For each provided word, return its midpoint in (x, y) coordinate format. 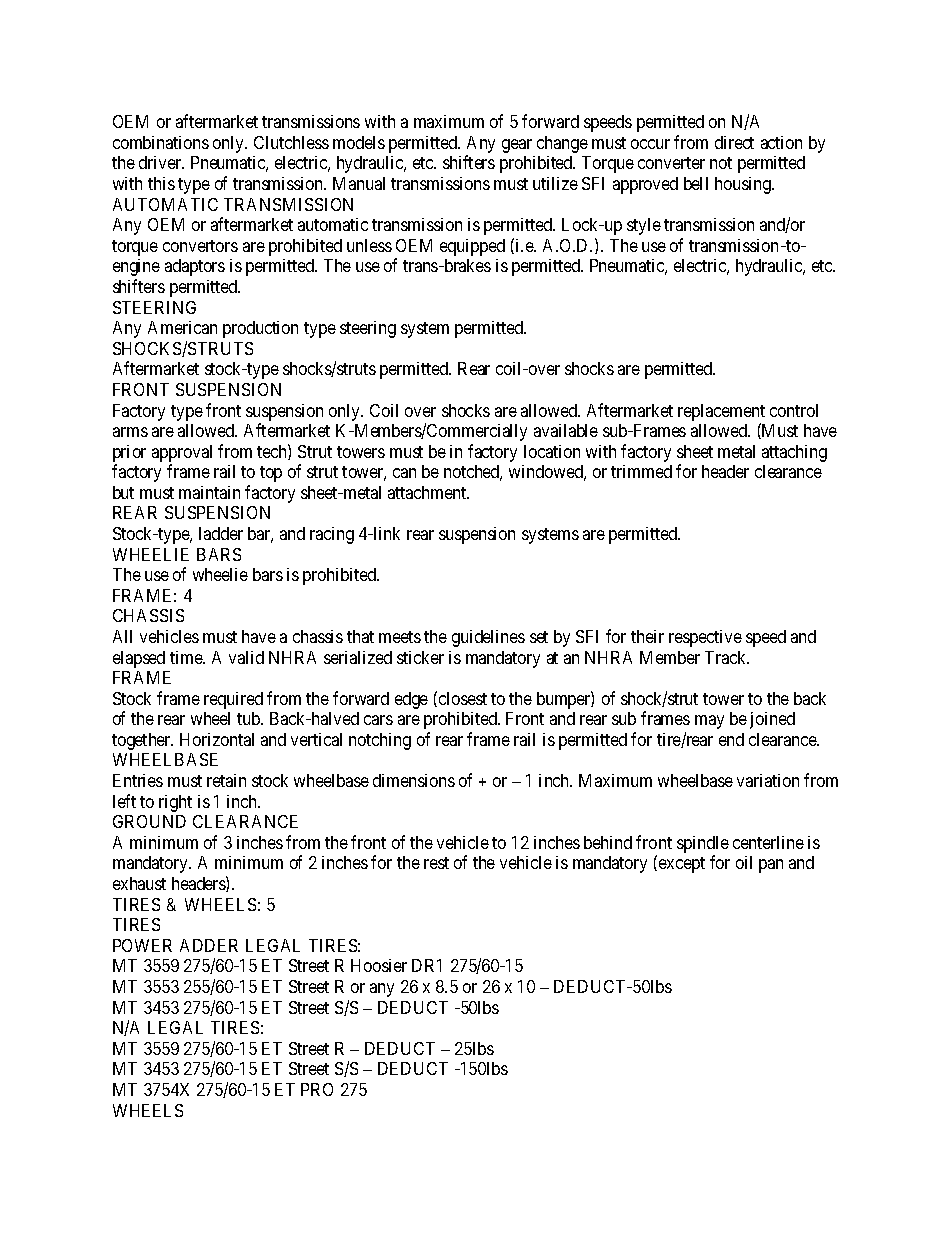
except (682, 865)
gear (517, 146)
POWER (142, 945)
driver (161, 162)
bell (696, 183)
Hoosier (379, 965)
